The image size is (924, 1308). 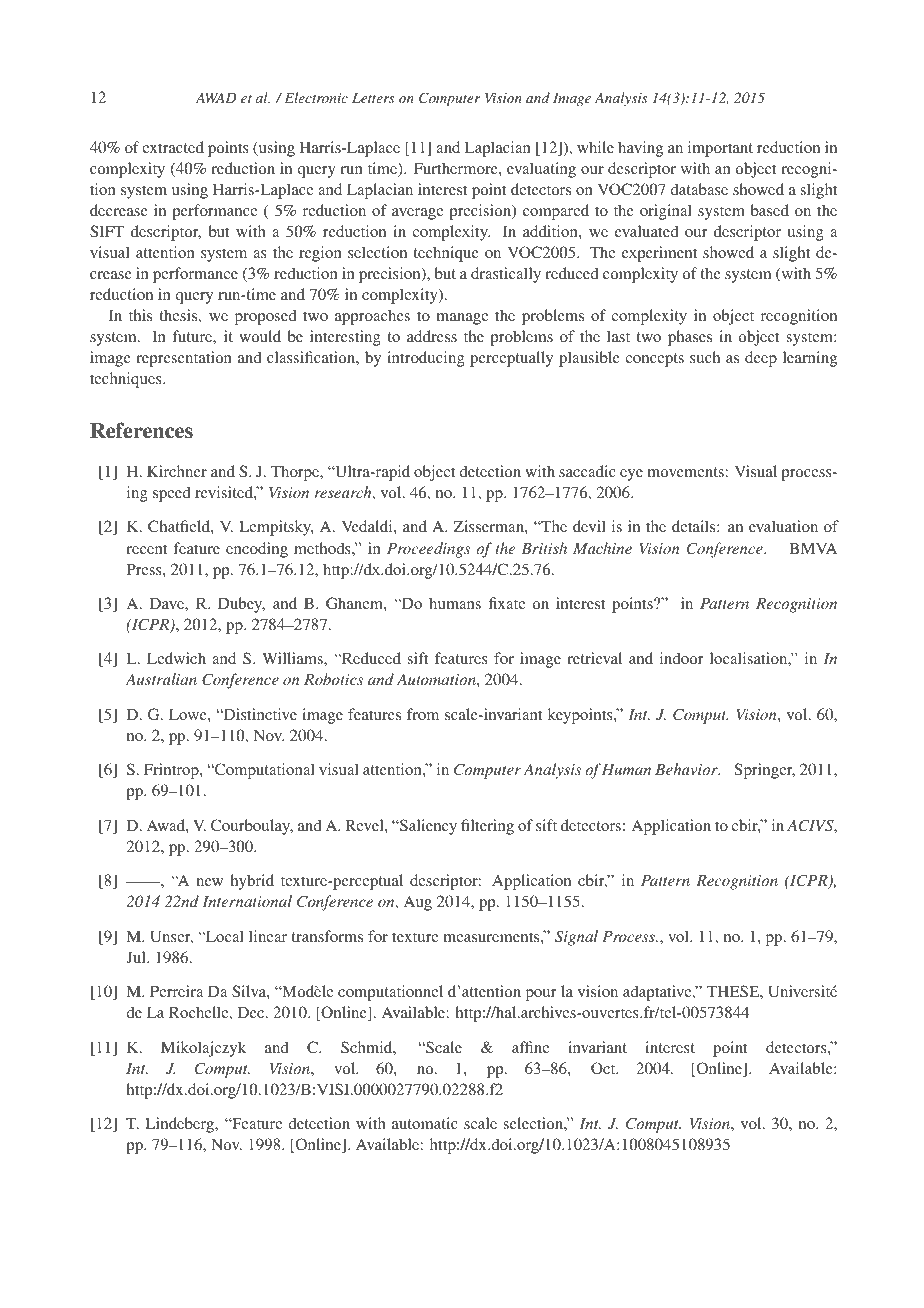 What do you see at coordinates (173, 147) in the screenshot?
I see `extracted` at bounding box center [173, 147].
